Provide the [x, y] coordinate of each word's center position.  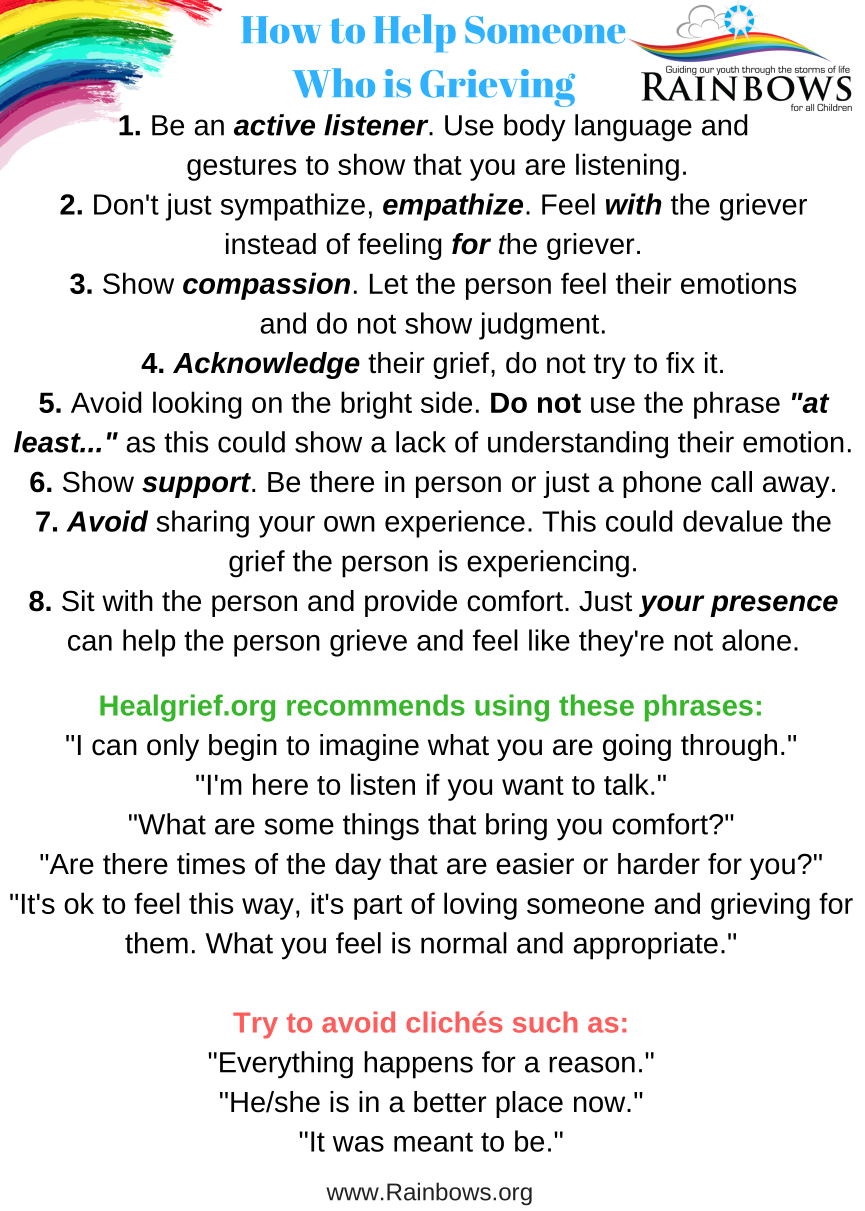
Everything [286, 1065]
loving [480, 906]
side [446, 402]
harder [659, 864]
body [535, 128]
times [211, 864]
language [633, 128]
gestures [241, 168]
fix [680, 362]
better [450, 1102]
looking [197, 405]
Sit [78, 601]
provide [411, 603]
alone [756, 640]
